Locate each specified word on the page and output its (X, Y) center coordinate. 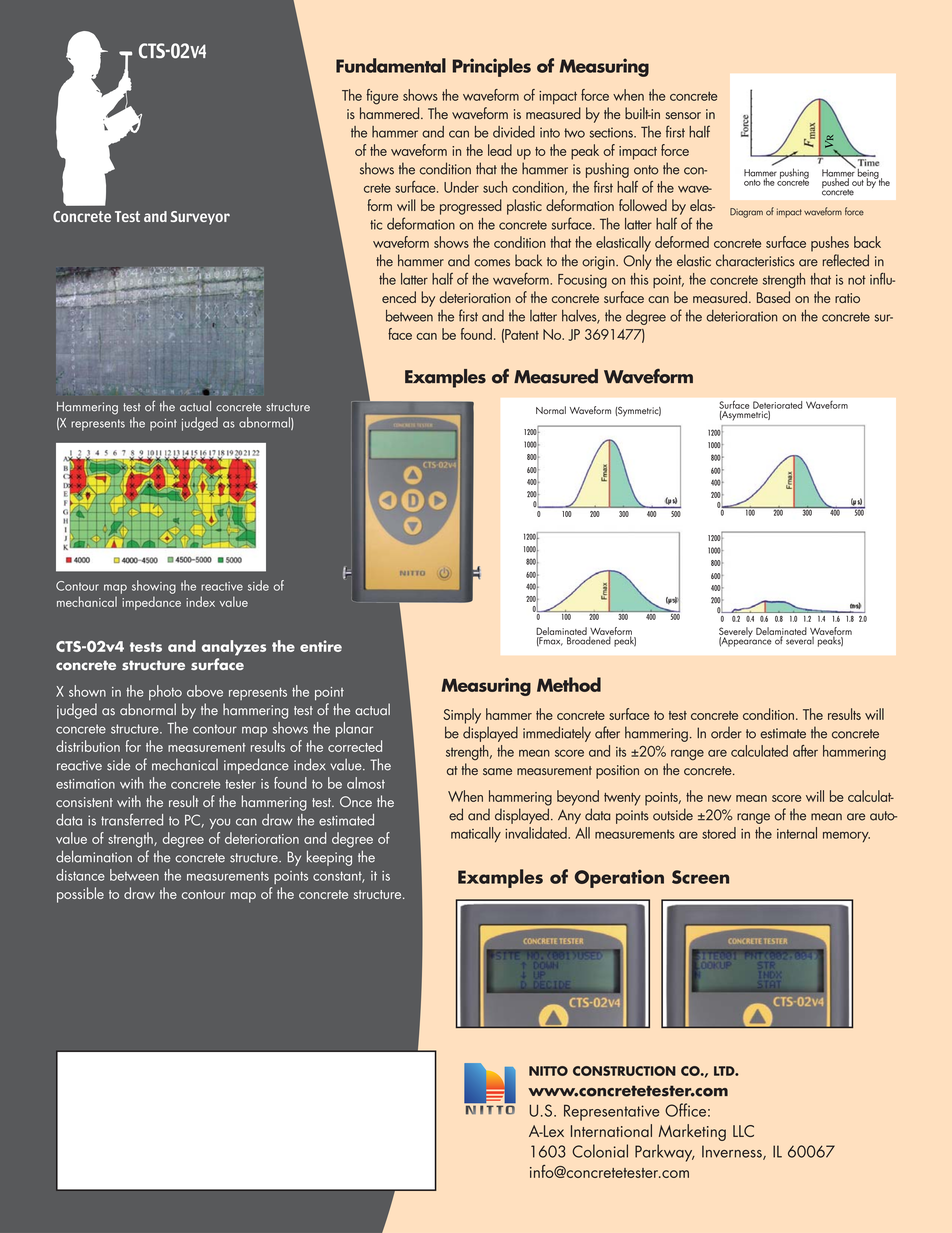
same (497, 771)
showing (154, 587)
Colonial (600, 1151)
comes (492, 263)
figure (382, 97)
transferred (132, 819)
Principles (492, 67)
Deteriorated (777, 405)
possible (80, 895)
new (719, 798)
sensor (683, 115)
